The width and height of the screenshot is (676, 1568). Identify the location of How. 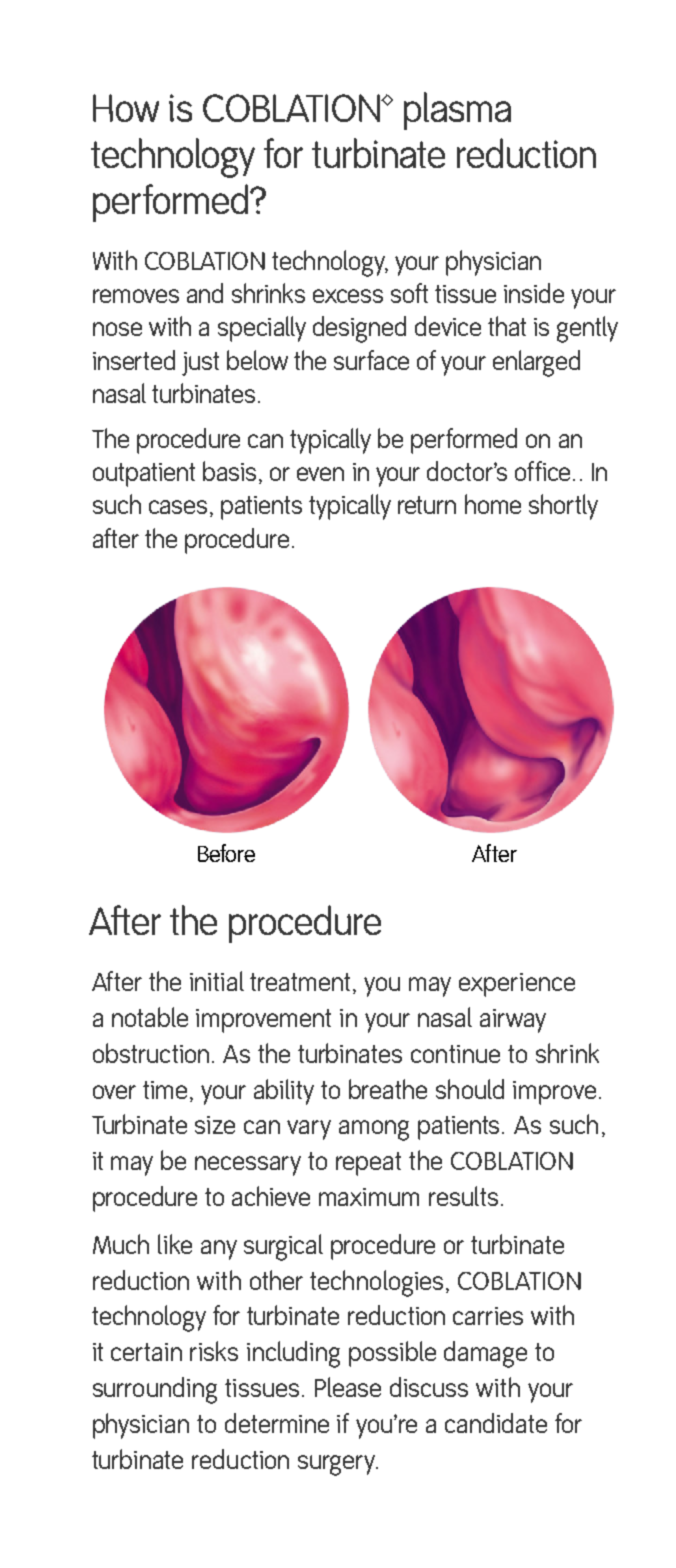
(126, 108).
